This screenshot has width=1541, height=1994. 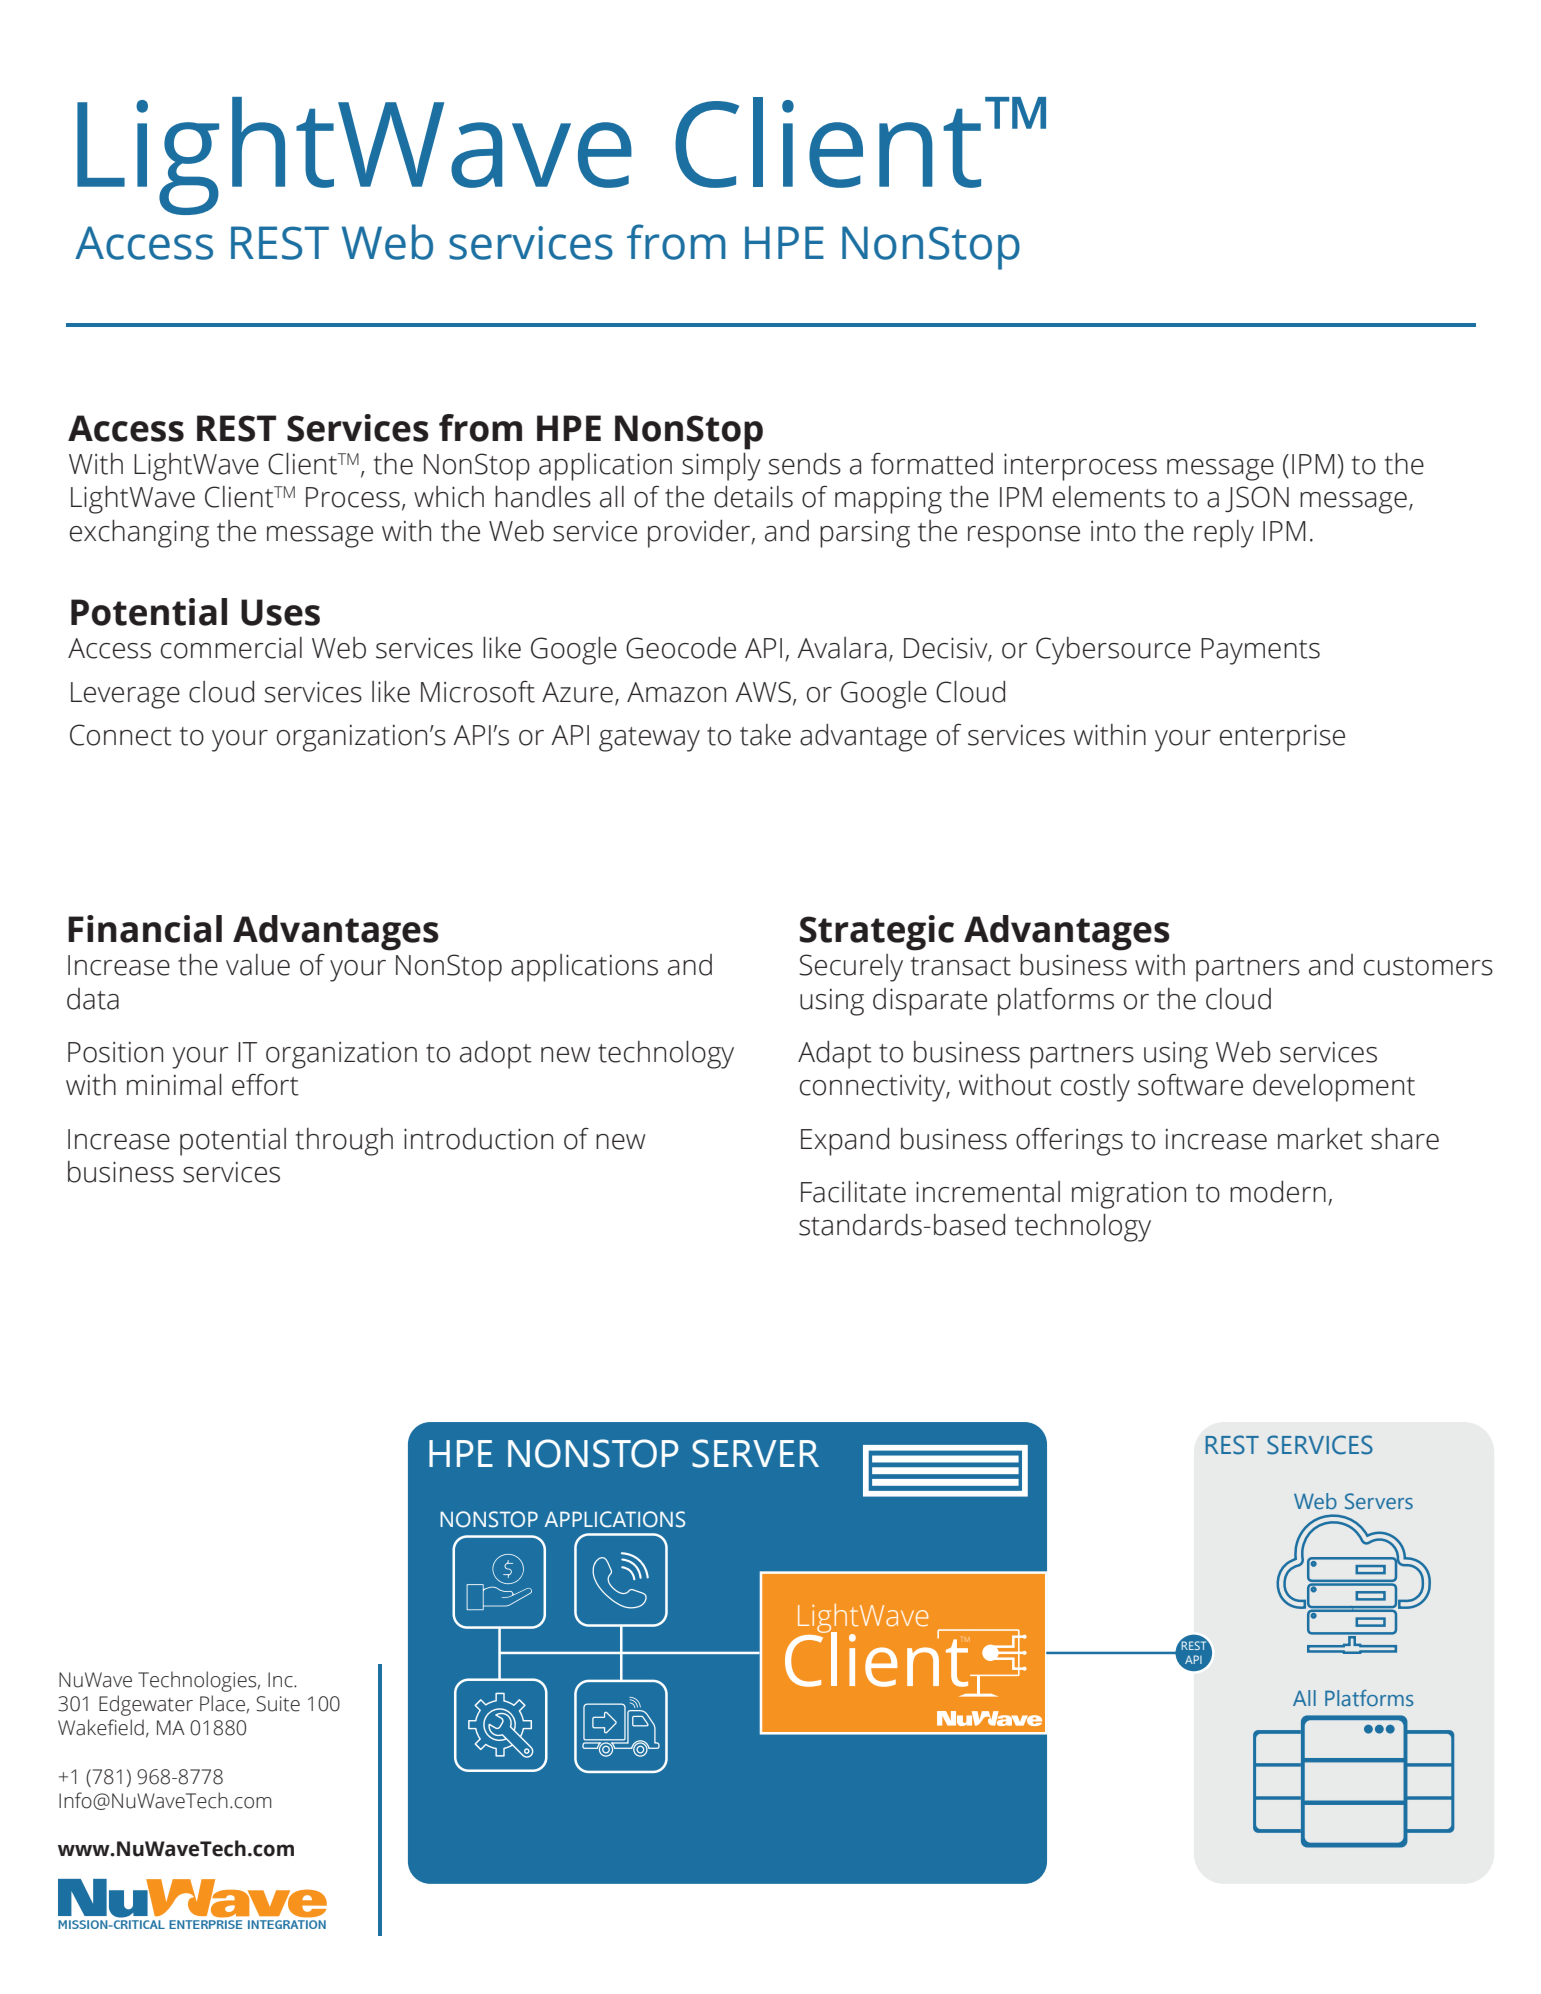 What do you see at coordinates (1278, 1192) in the screenshot?
I see `modern` at bounding box center [1278, 1192].
